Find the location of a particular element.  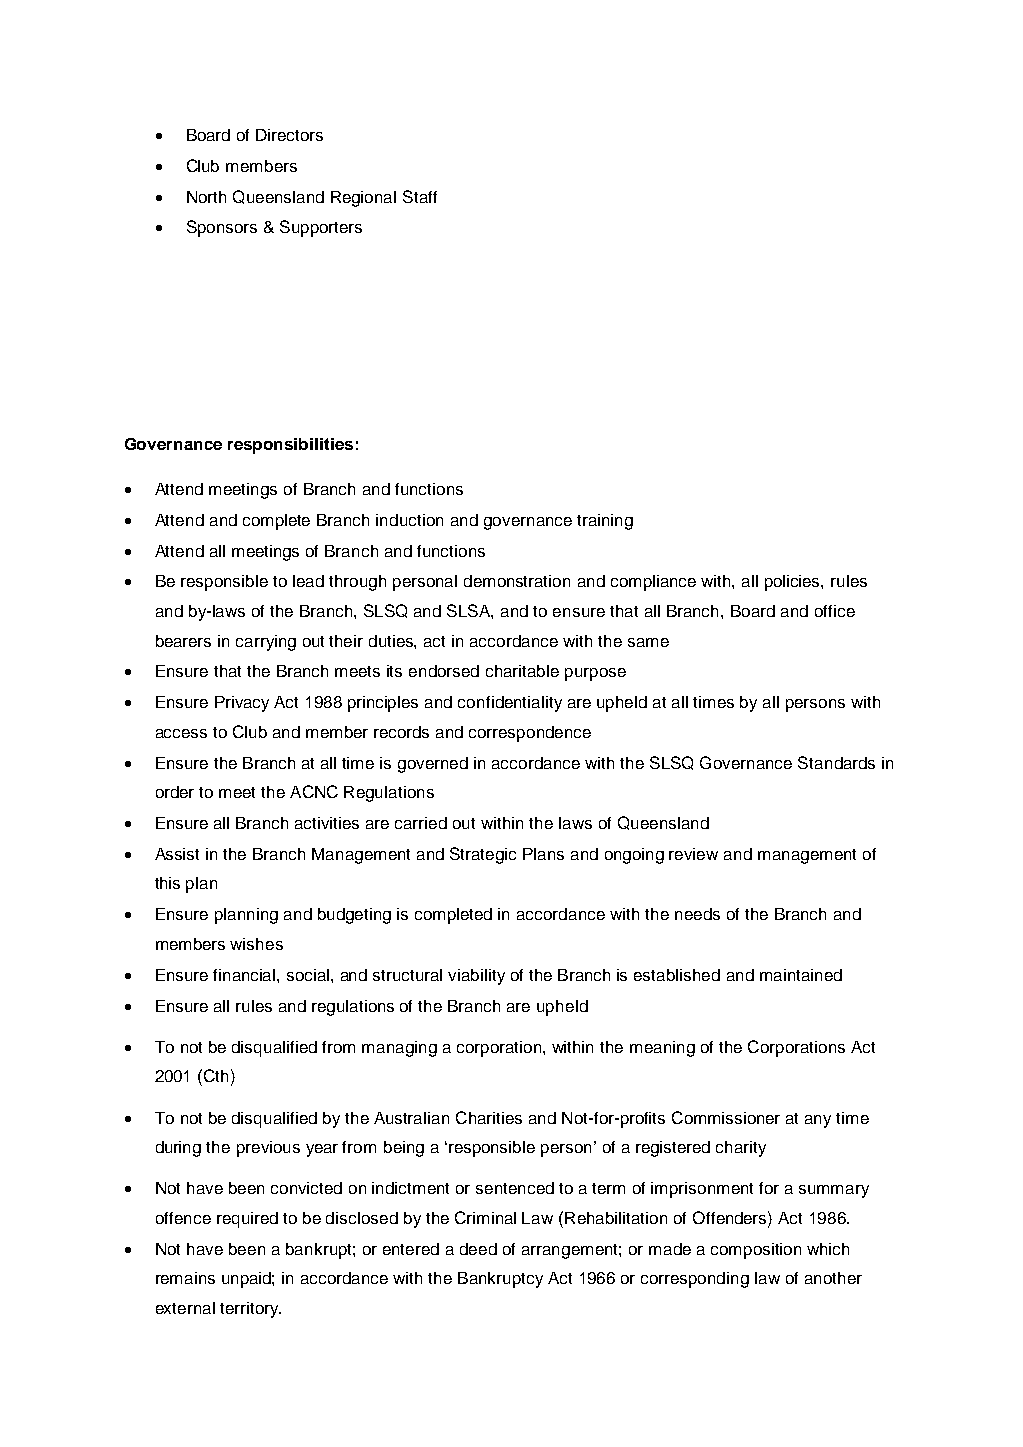

responsibilities is located at coordinates (290, 446).
